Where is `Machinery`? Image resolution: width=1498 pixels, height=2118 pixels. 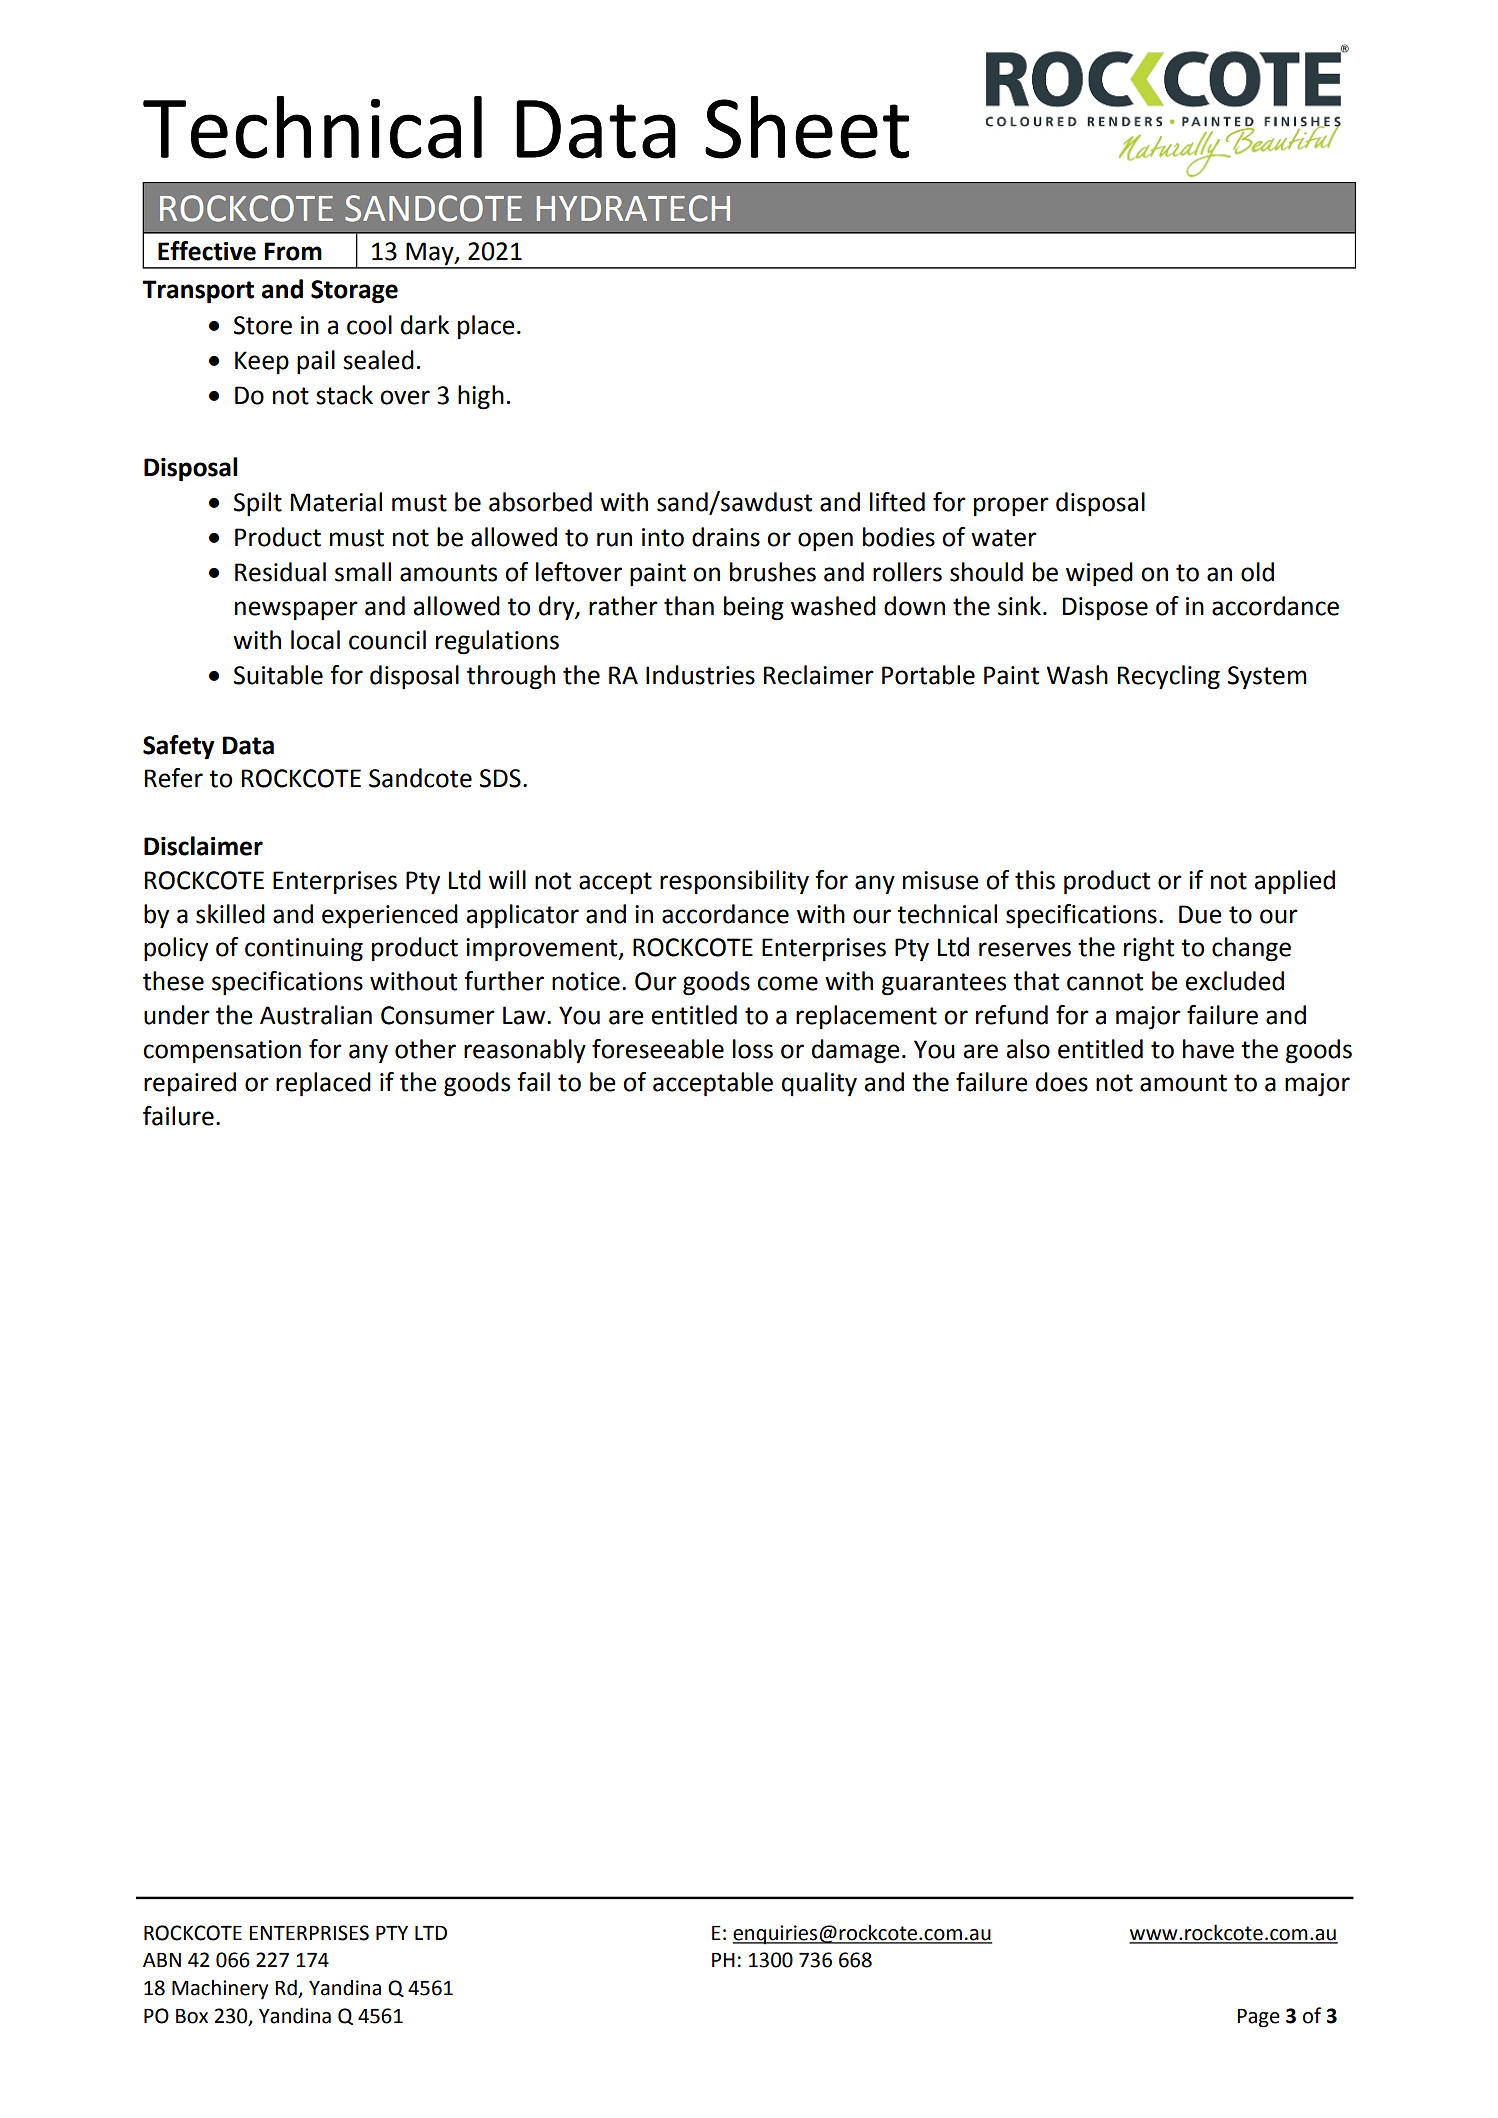
Machinery is located at coordinates (220, 1990).
